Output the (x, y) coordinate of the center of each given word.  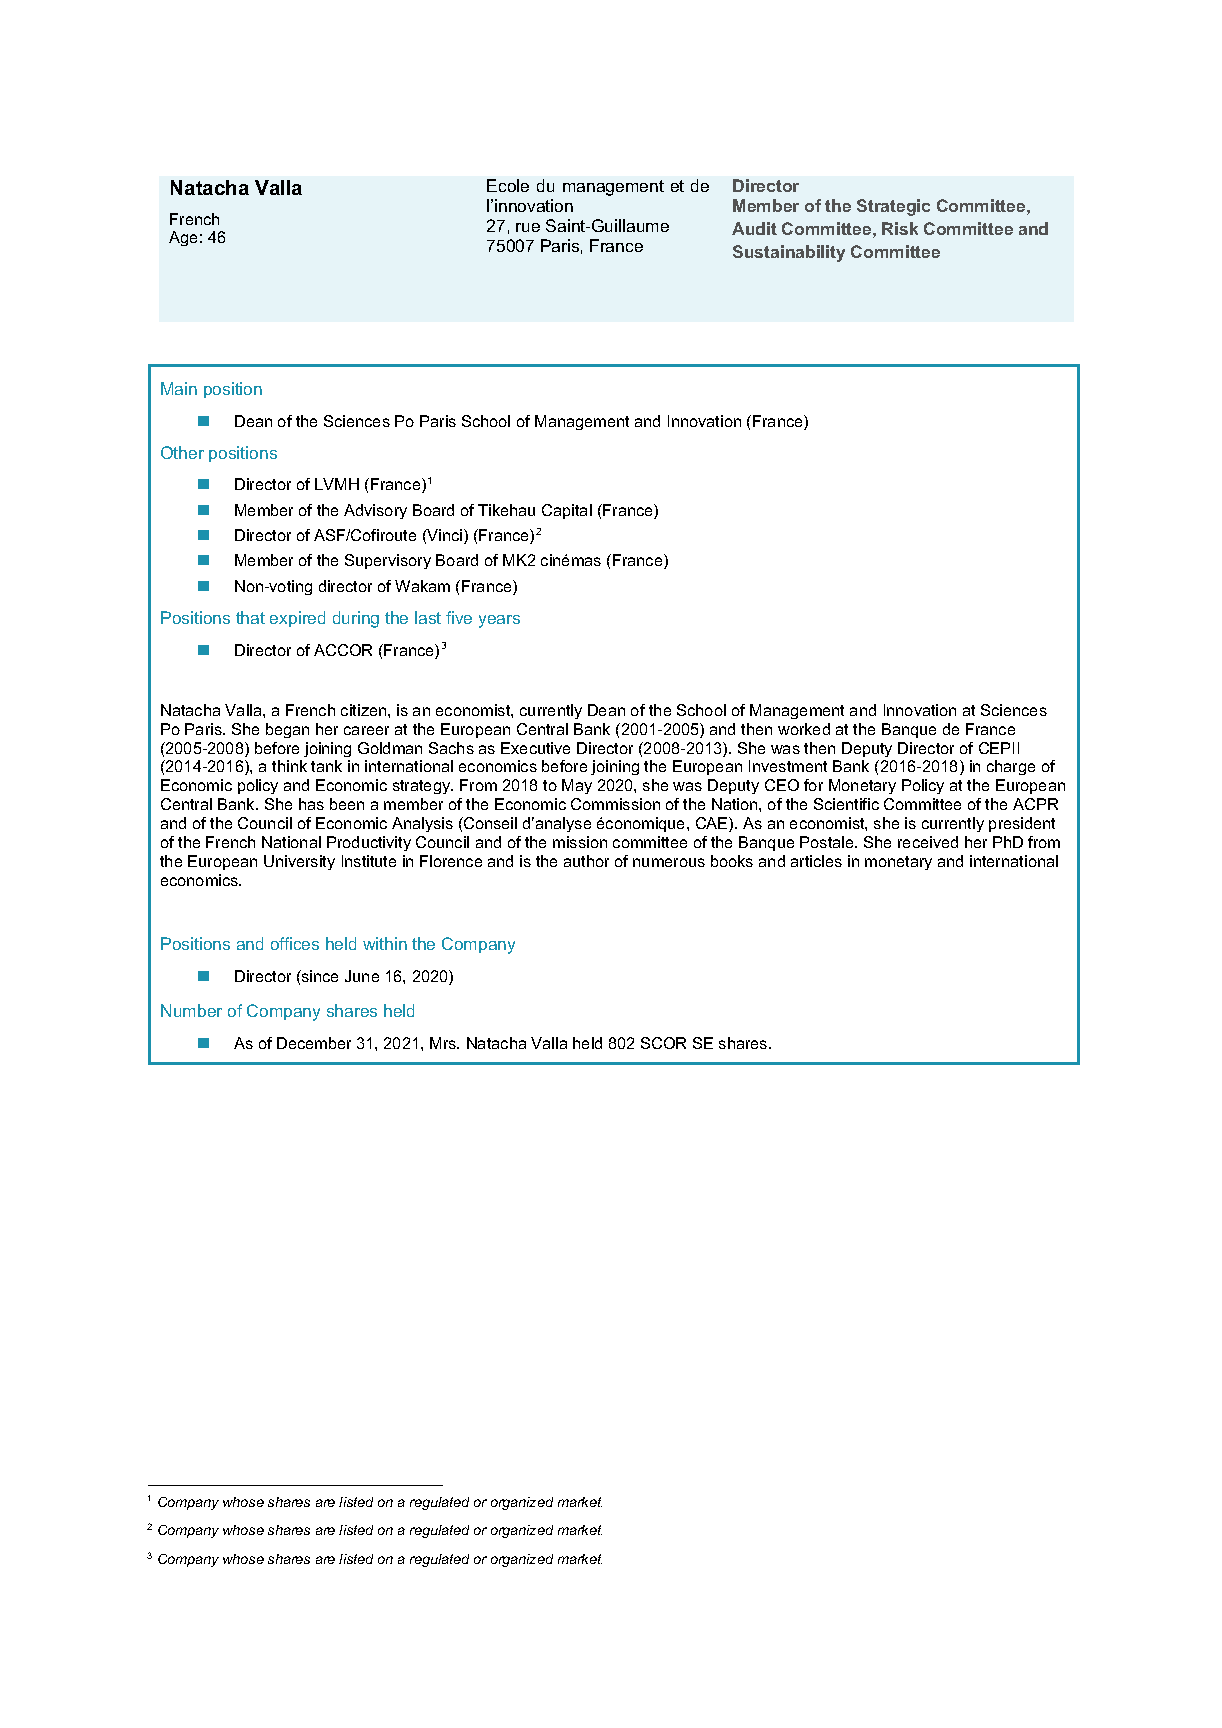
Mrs (444, 1043)
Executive (535, 748)
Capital (567, 511)
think (289, 766)
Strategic (893, 207)
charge (1011, 767)
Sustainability (789, 253)
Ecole (508, 185)
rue (528, 227)
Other (182, 452)
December (314, 1043)
